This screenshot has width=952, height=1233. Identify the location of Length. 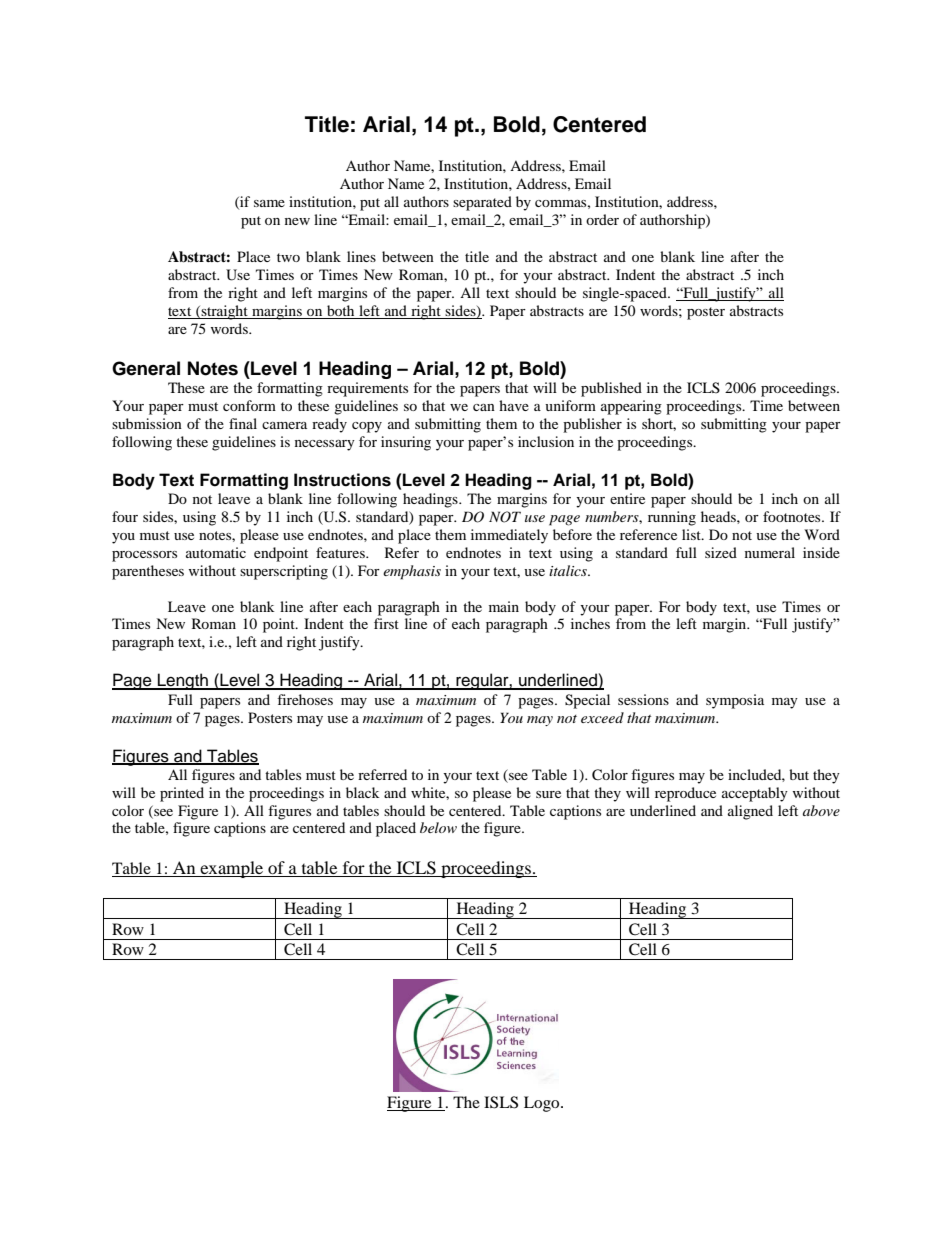
(183, 681).
